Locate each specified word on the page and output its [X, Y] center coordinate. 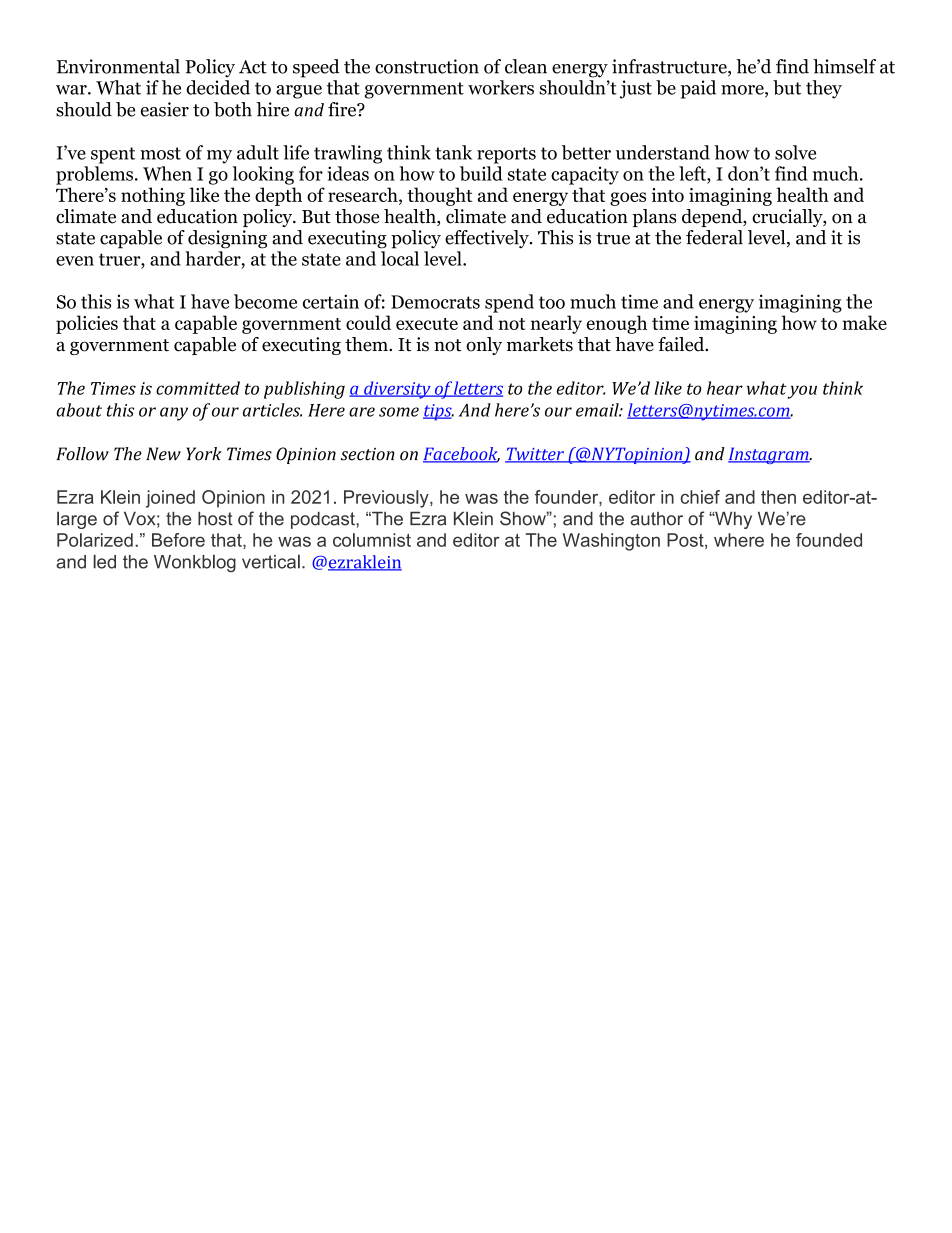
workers [501, 87]
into [668, 195]
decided [218, 87]
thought [439, 196]
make [865, 322]
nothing [153, 196]
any [174, 414]
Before [178, 540]
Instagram [769, 455]
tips [438, 412]
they [824, 89]
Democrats [435, 302]
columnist [372, 540]
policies [87, 324]
